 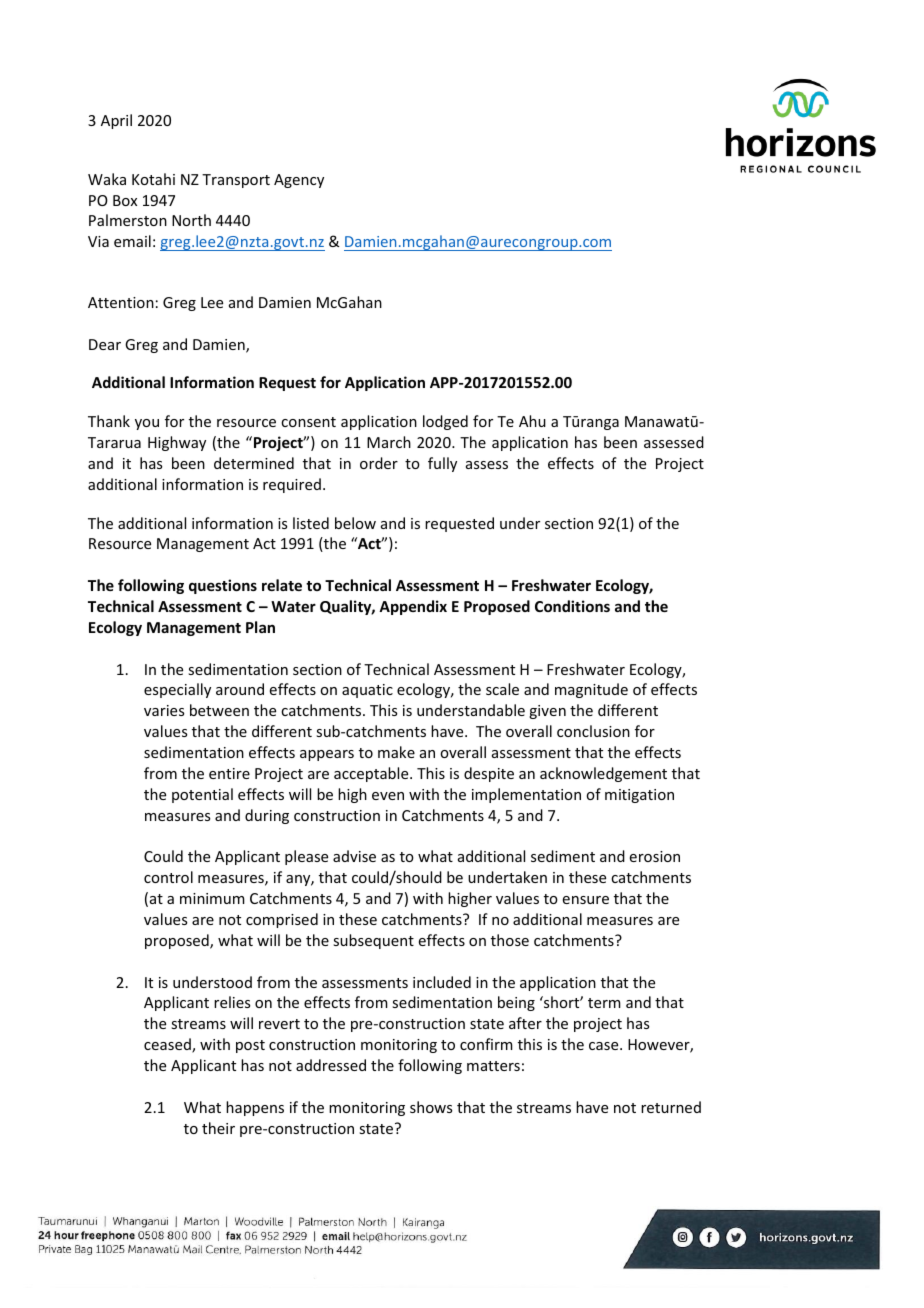 What do you see at coordinates (168, 1045) in the page?
I see `ceased` at bounding box center [168, 1045].
